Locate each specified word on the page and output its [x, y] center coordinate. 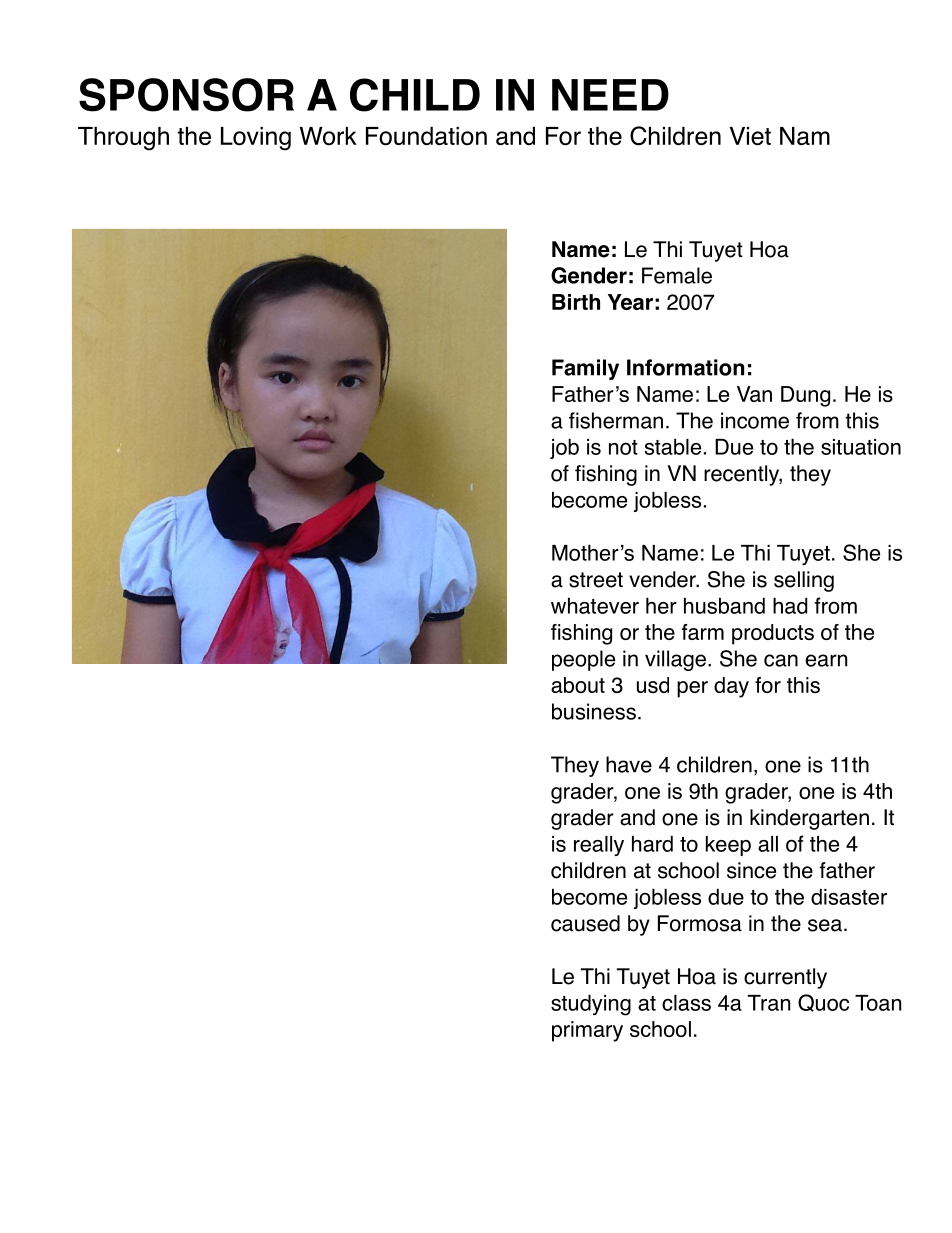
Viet [750, 136]
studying [591, 1005]
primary [587, 1031]
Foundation [426, 136]
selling [804, 581]
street [596, 580]
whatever [595, 606]
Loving [256, 139]
